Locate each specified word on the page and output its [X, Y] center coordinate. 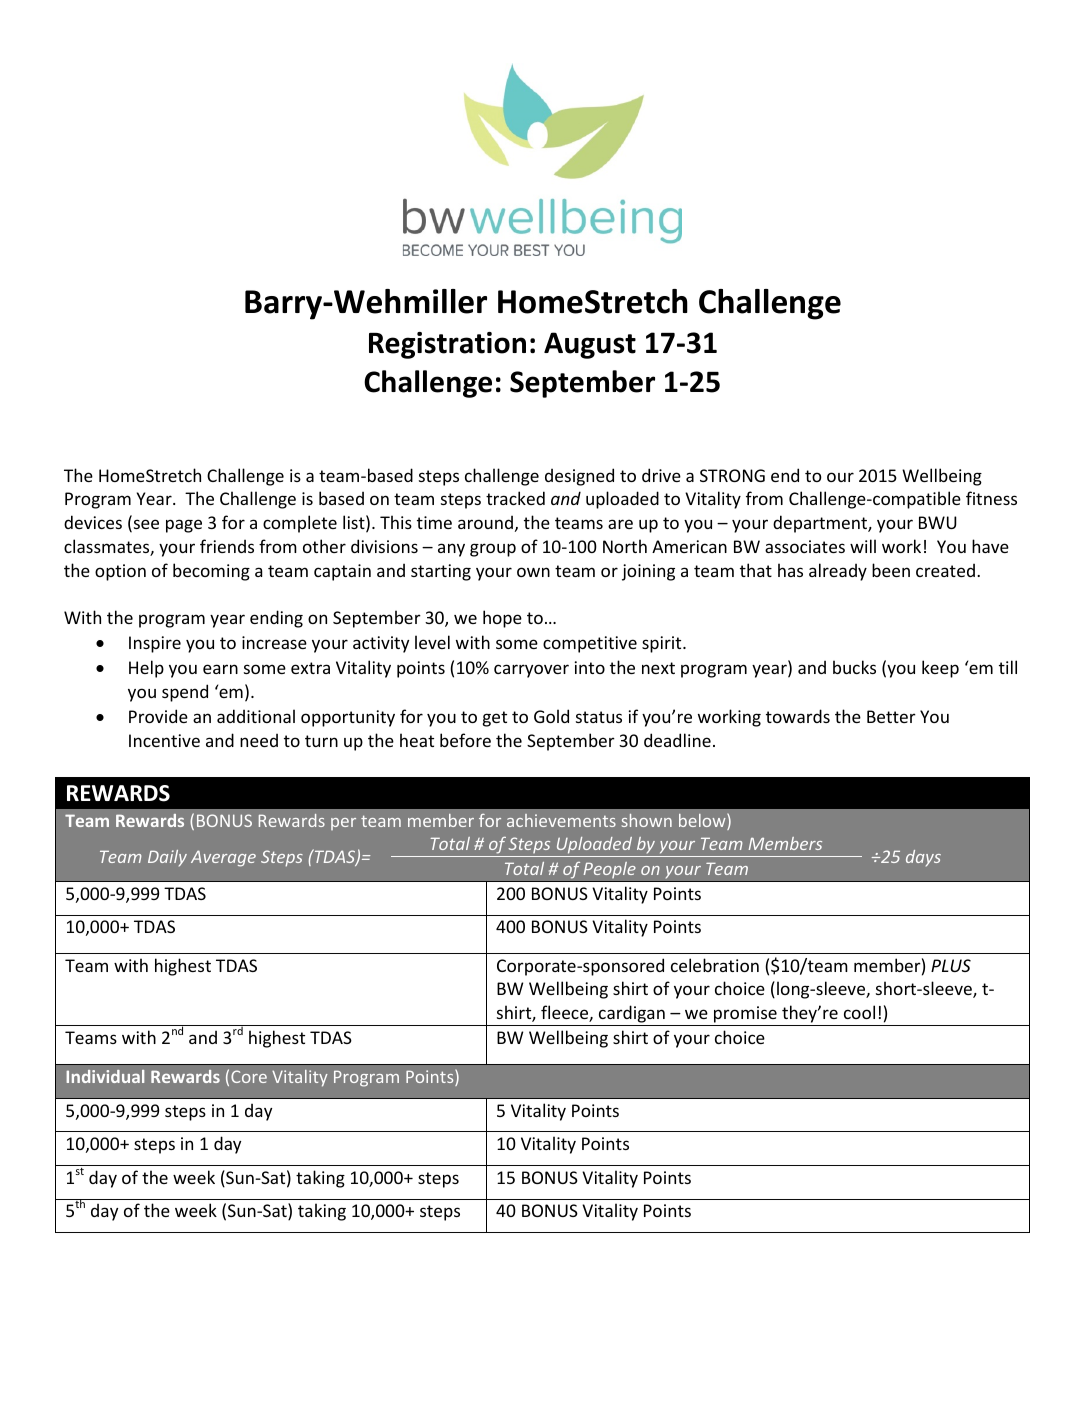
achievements [561, 820]
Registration [447, 345]
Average [223, 858]
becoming [211, 572]
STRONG [732, 475]
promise [745, 1016]
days [923, 858]
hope [502, 619]
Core [249, 1076]
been [891, 570]
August [590, 345]
